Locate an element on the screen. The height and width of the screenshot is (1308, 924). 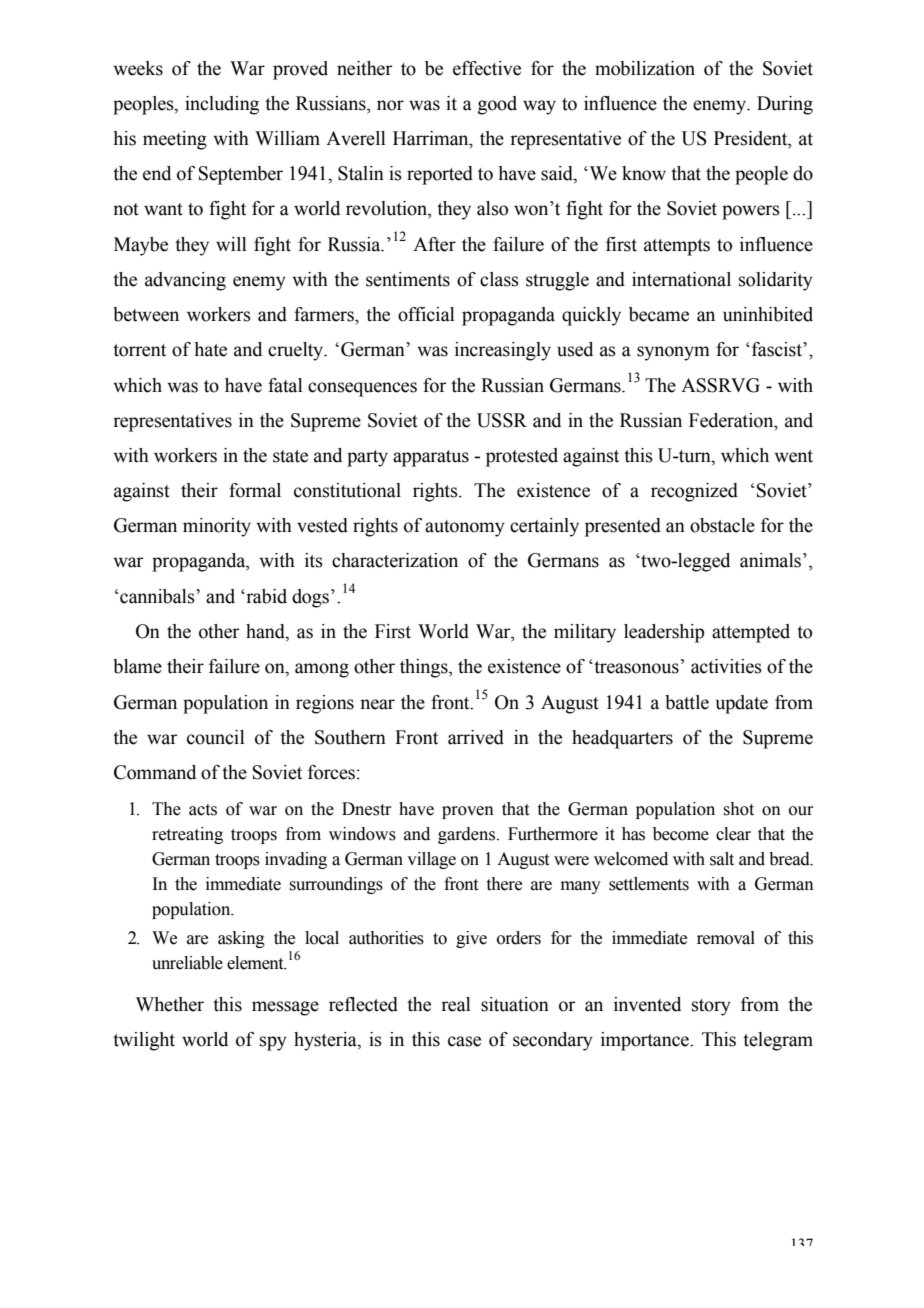
including is located at coordinates (222, 105).
